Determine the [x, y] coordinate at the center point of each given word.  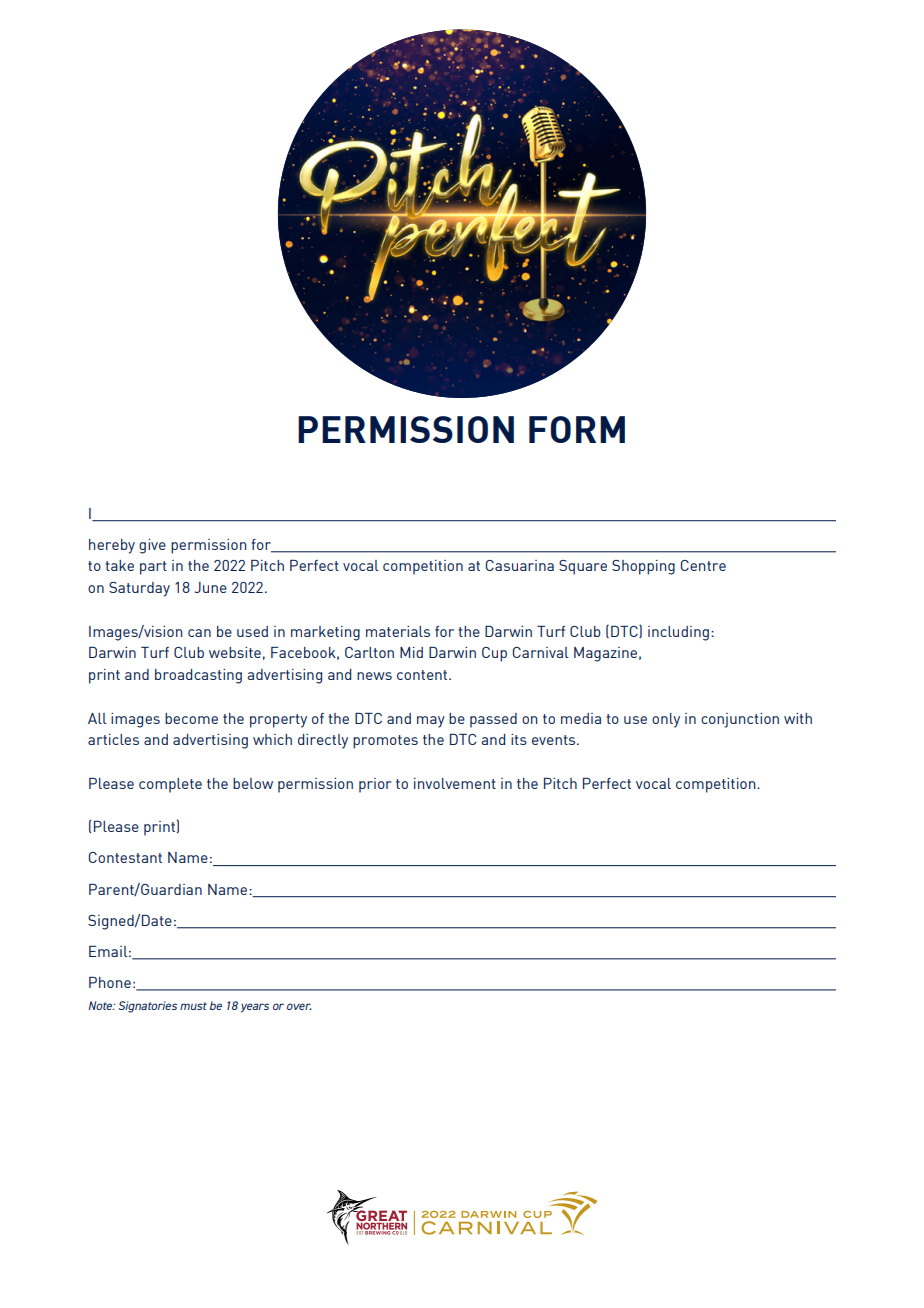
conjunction [740, 720]
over [299, 1006]
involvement [455, 783]
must [193, 1006]
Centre [703, 565]
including [678, 633]
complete [170, 785]
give [152, 546]
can [199, 633]
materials [398, 631]
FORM [577, 429]
